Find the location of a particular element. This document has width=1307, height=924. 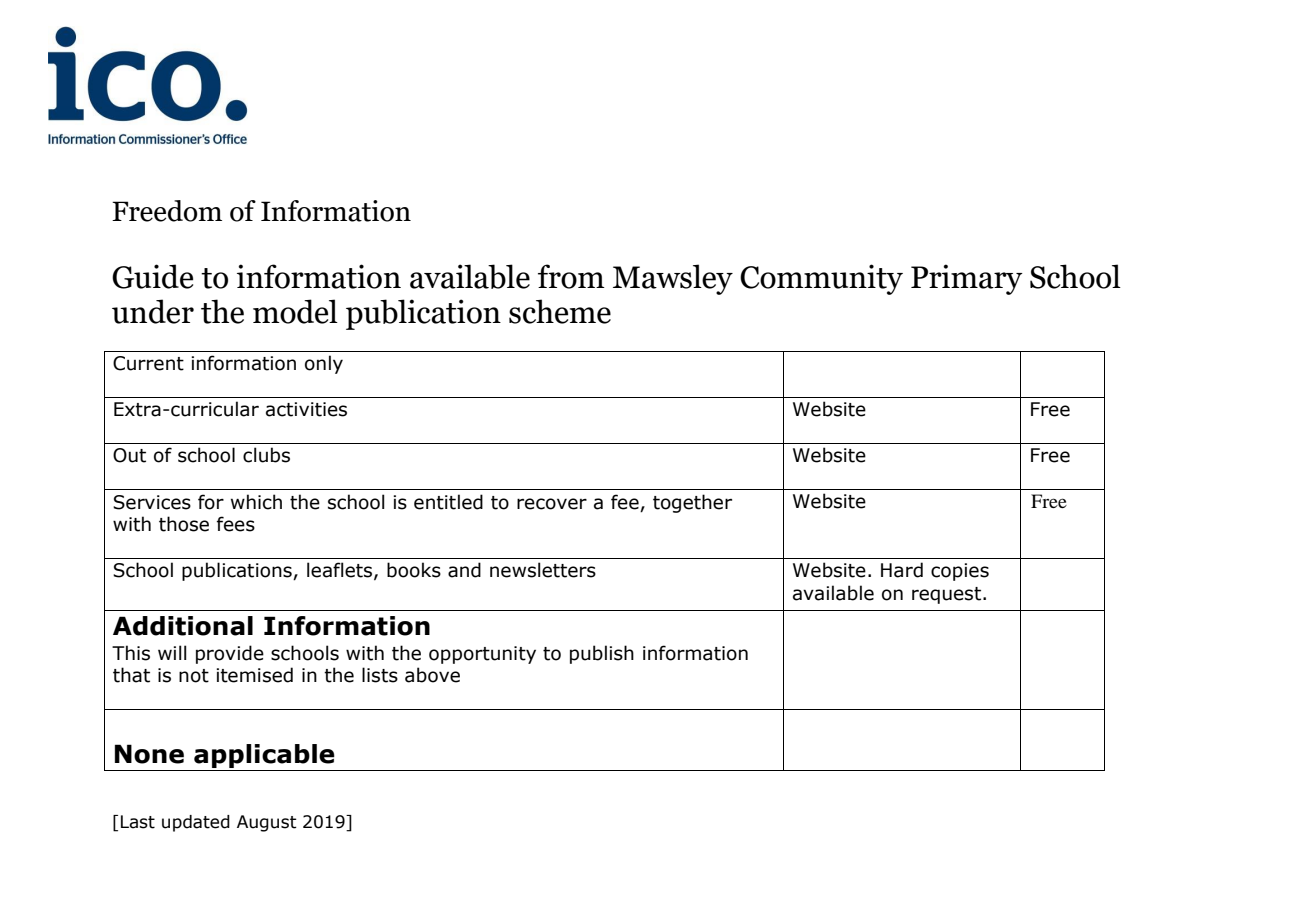

from is located at coordinates (571, 276).
